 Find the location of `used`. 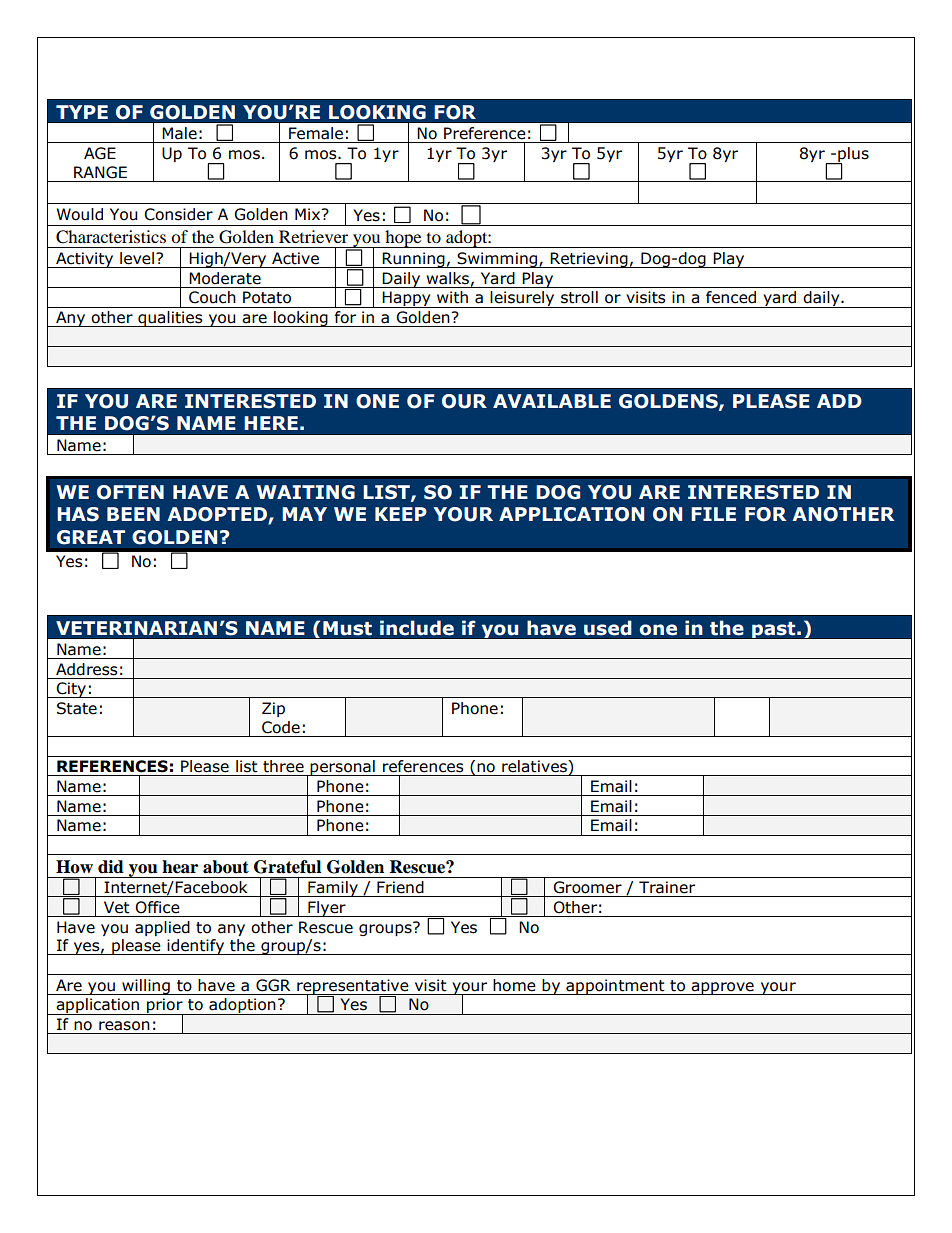

used is located at coordinates (608, 628).
